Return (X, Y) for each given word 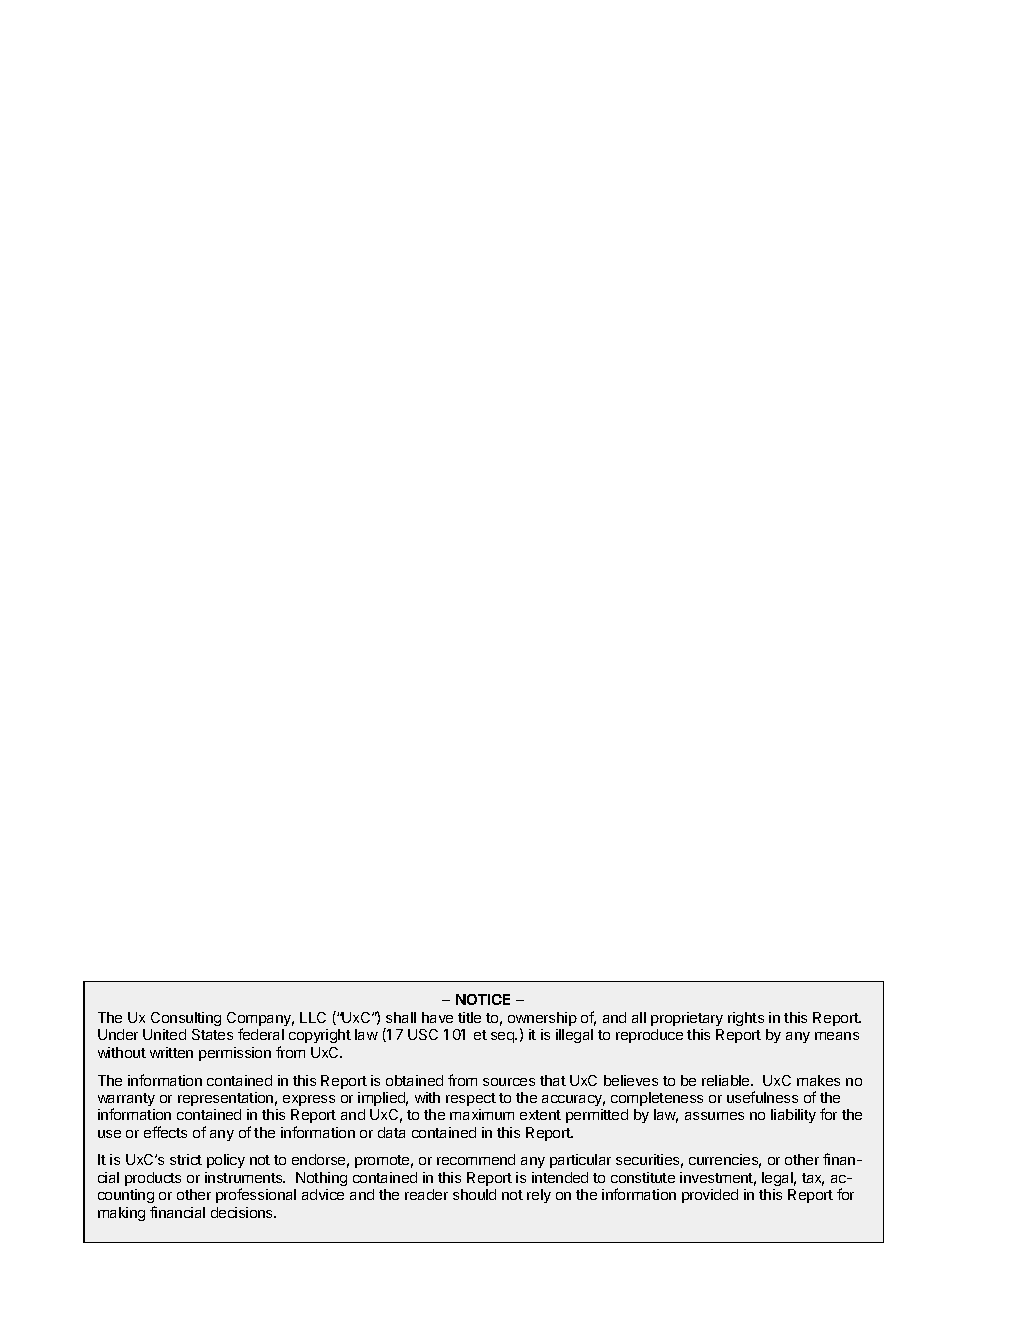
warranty (126, 1101)
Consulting (186, 1019)
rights (746, 1019)
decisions (243, 1212)
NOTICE (483, 999)
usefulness (762, 1097)
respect (471, 1099)
